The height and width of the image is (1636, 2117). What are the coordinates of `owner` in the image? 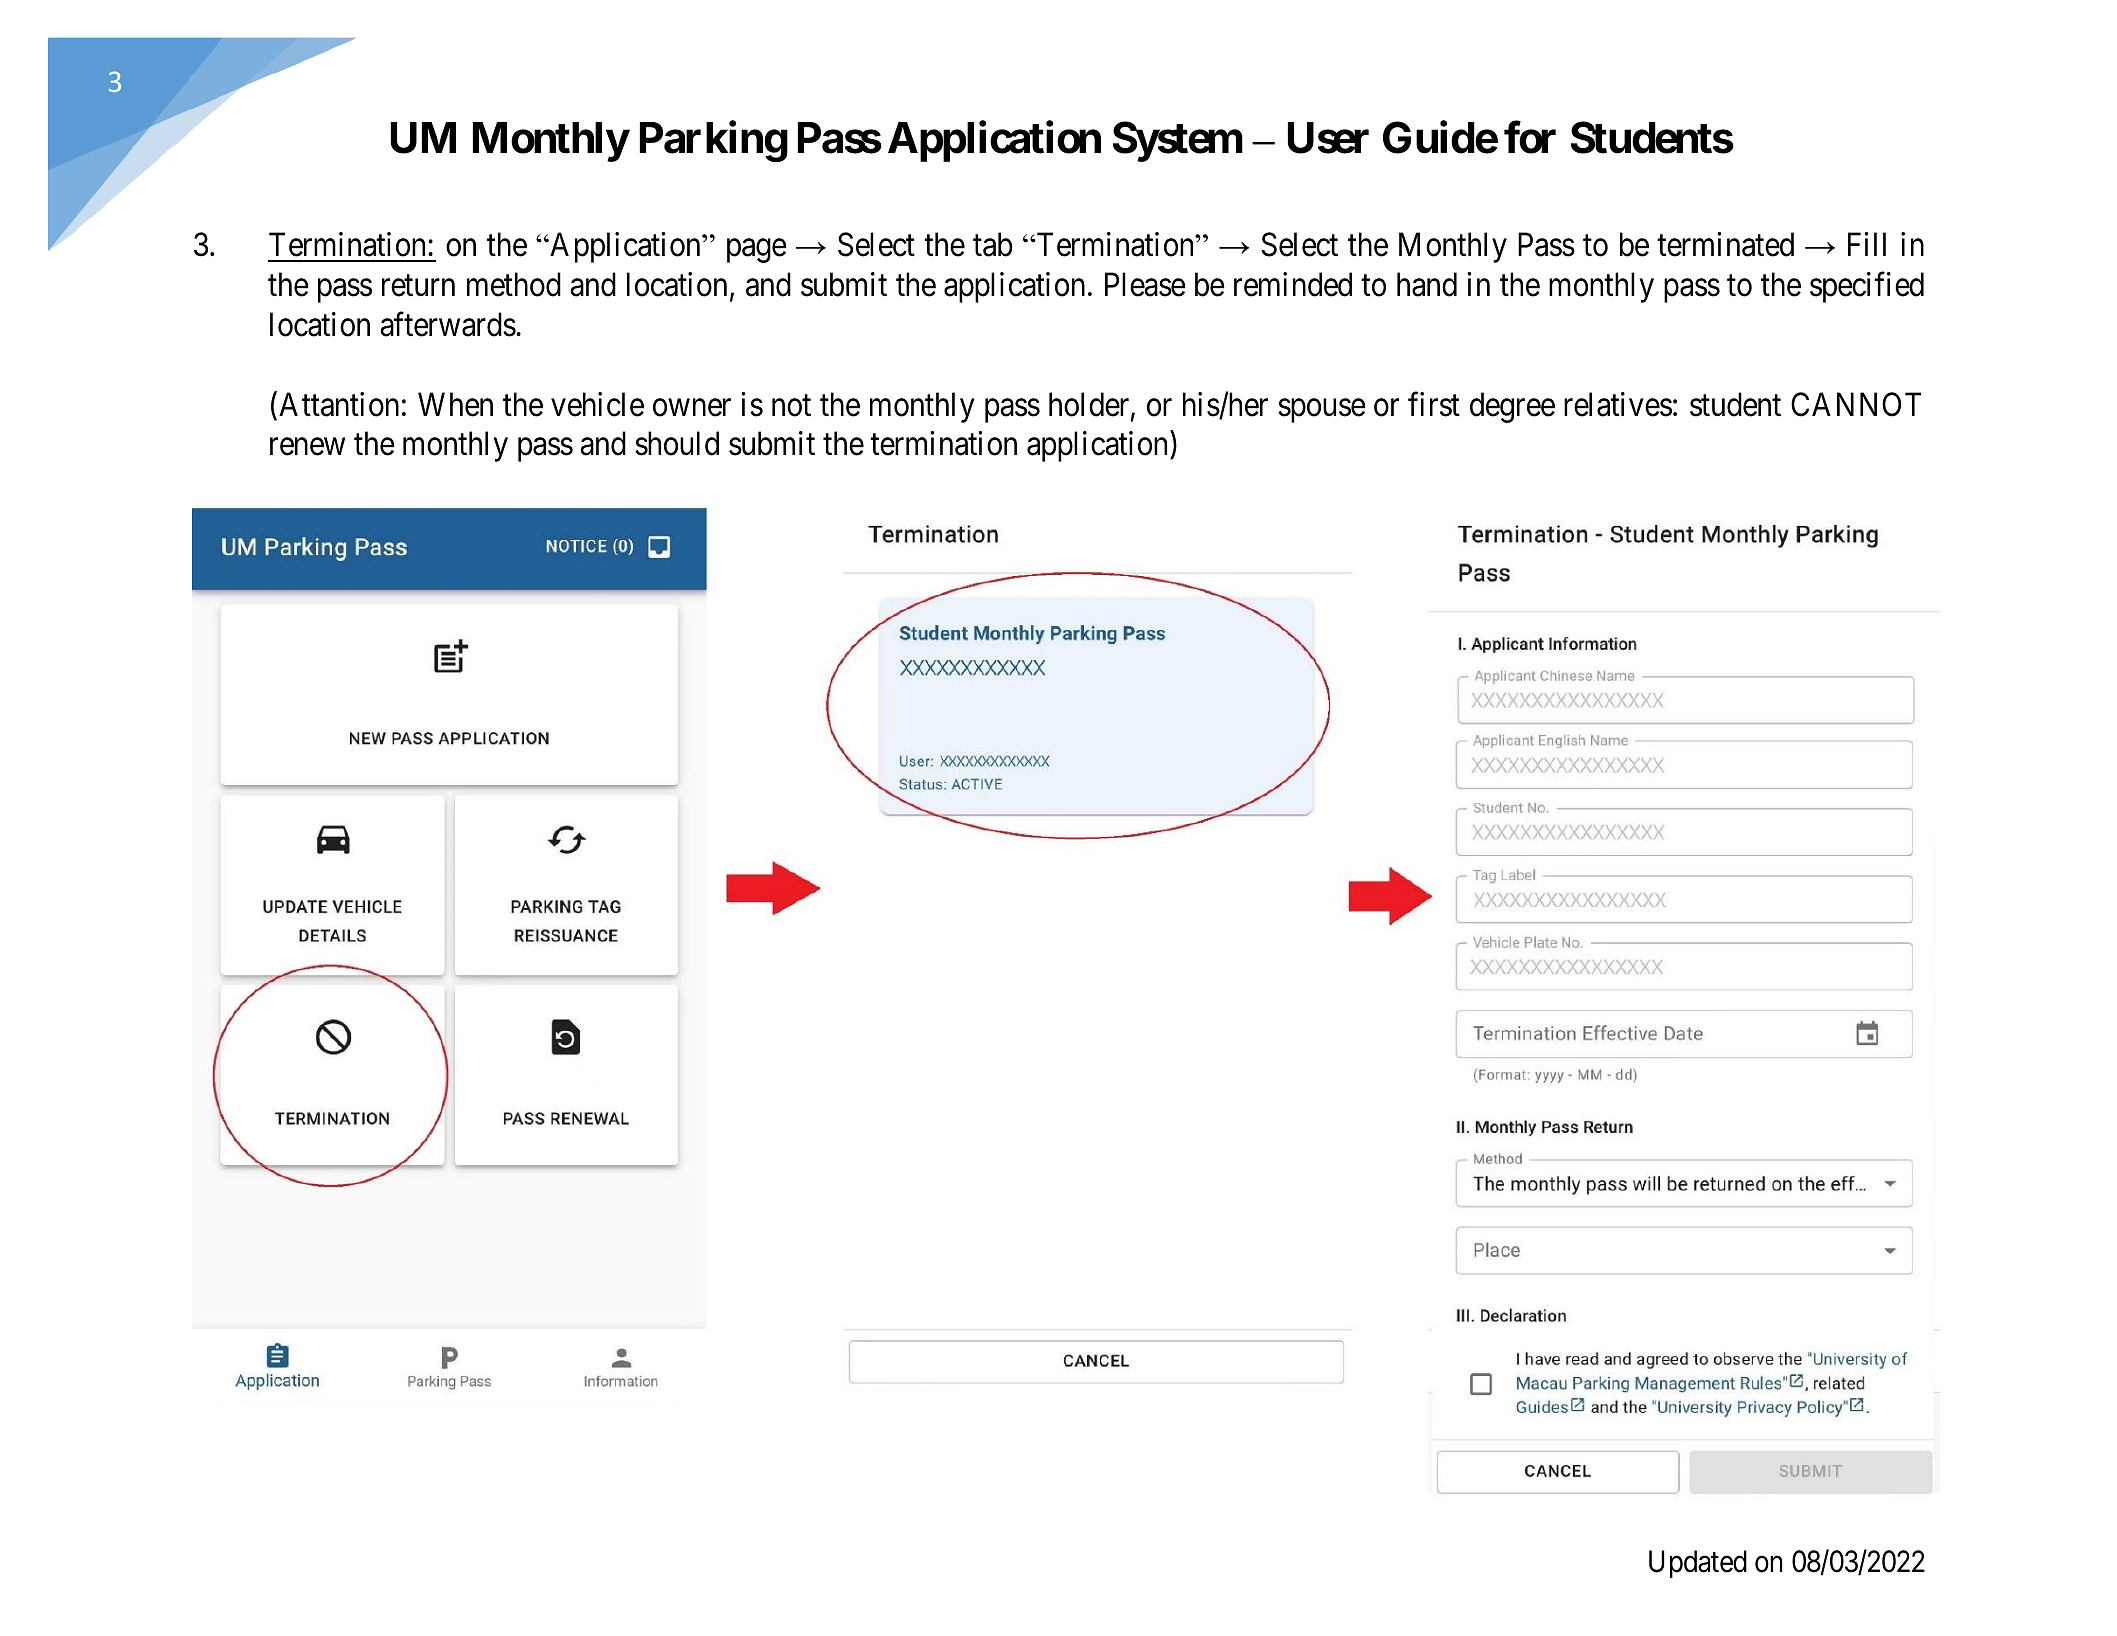 It's located at (692, 408).
